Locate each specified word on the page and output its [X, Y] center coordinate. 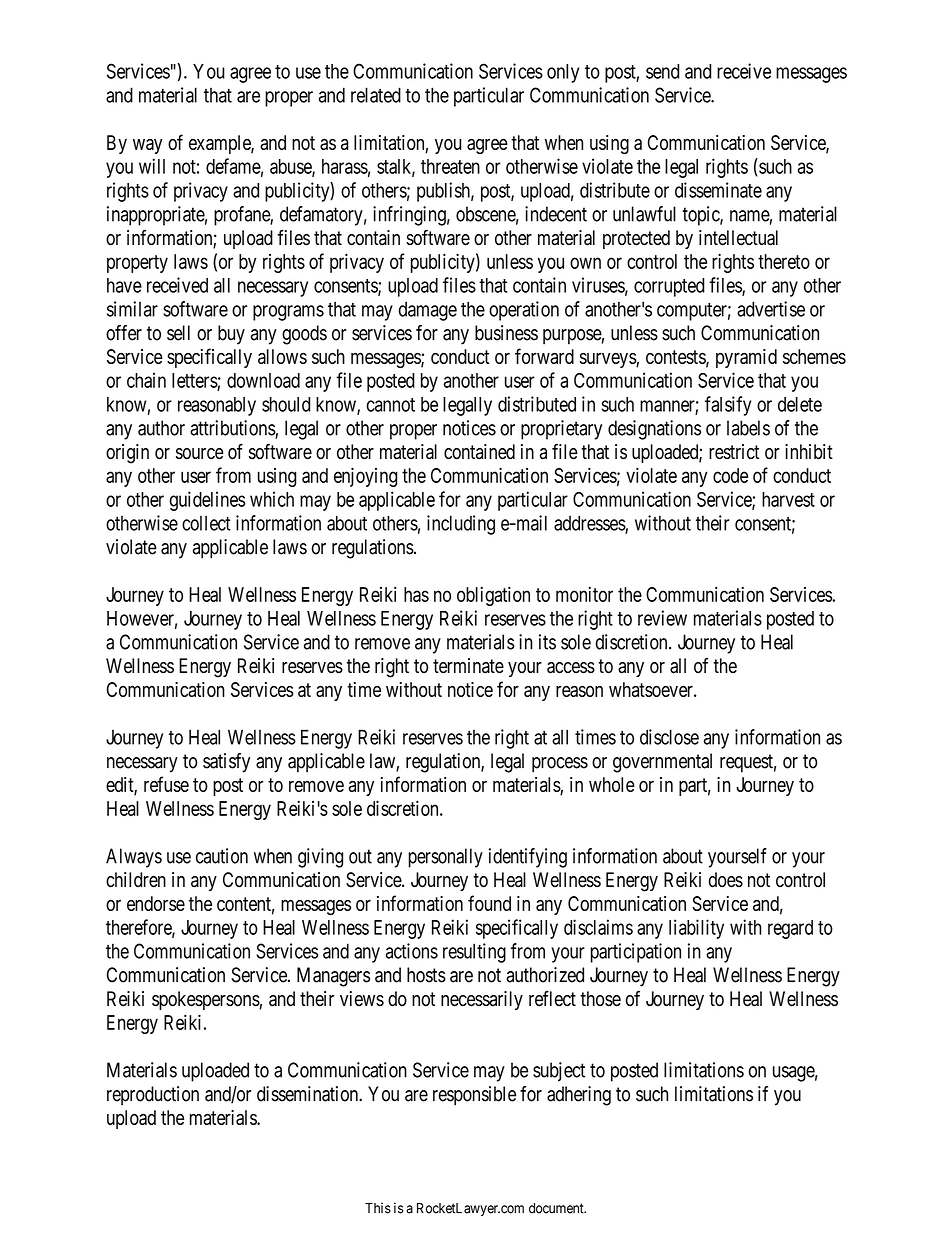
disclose [669, 737]
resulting [474, 953]
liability [696, 929]
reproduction [153, 1096]
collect [206, 523]
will [152, 166]
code [730, 475]
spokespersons [206, 1000]
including [461, 525]
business [506, 333]
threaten [450, 166]
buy [231, 335]
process [560, 765]
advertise [771, 309]
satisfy [226, 763]
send [663, 71]
